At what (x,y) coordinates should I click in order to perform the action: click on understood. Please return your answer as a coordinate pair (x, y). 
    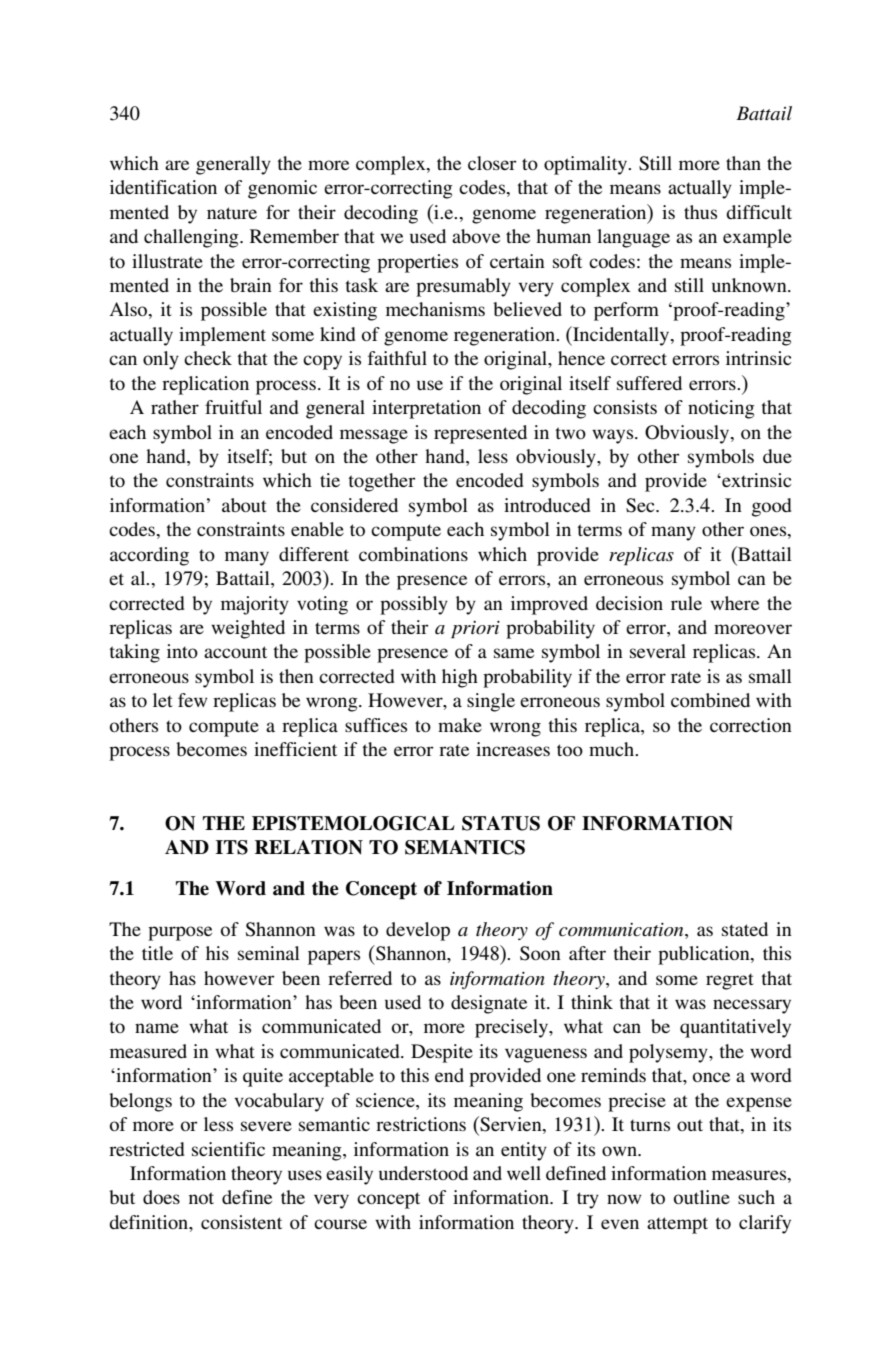
    Looking at the image, I should click on (423, 1173).
